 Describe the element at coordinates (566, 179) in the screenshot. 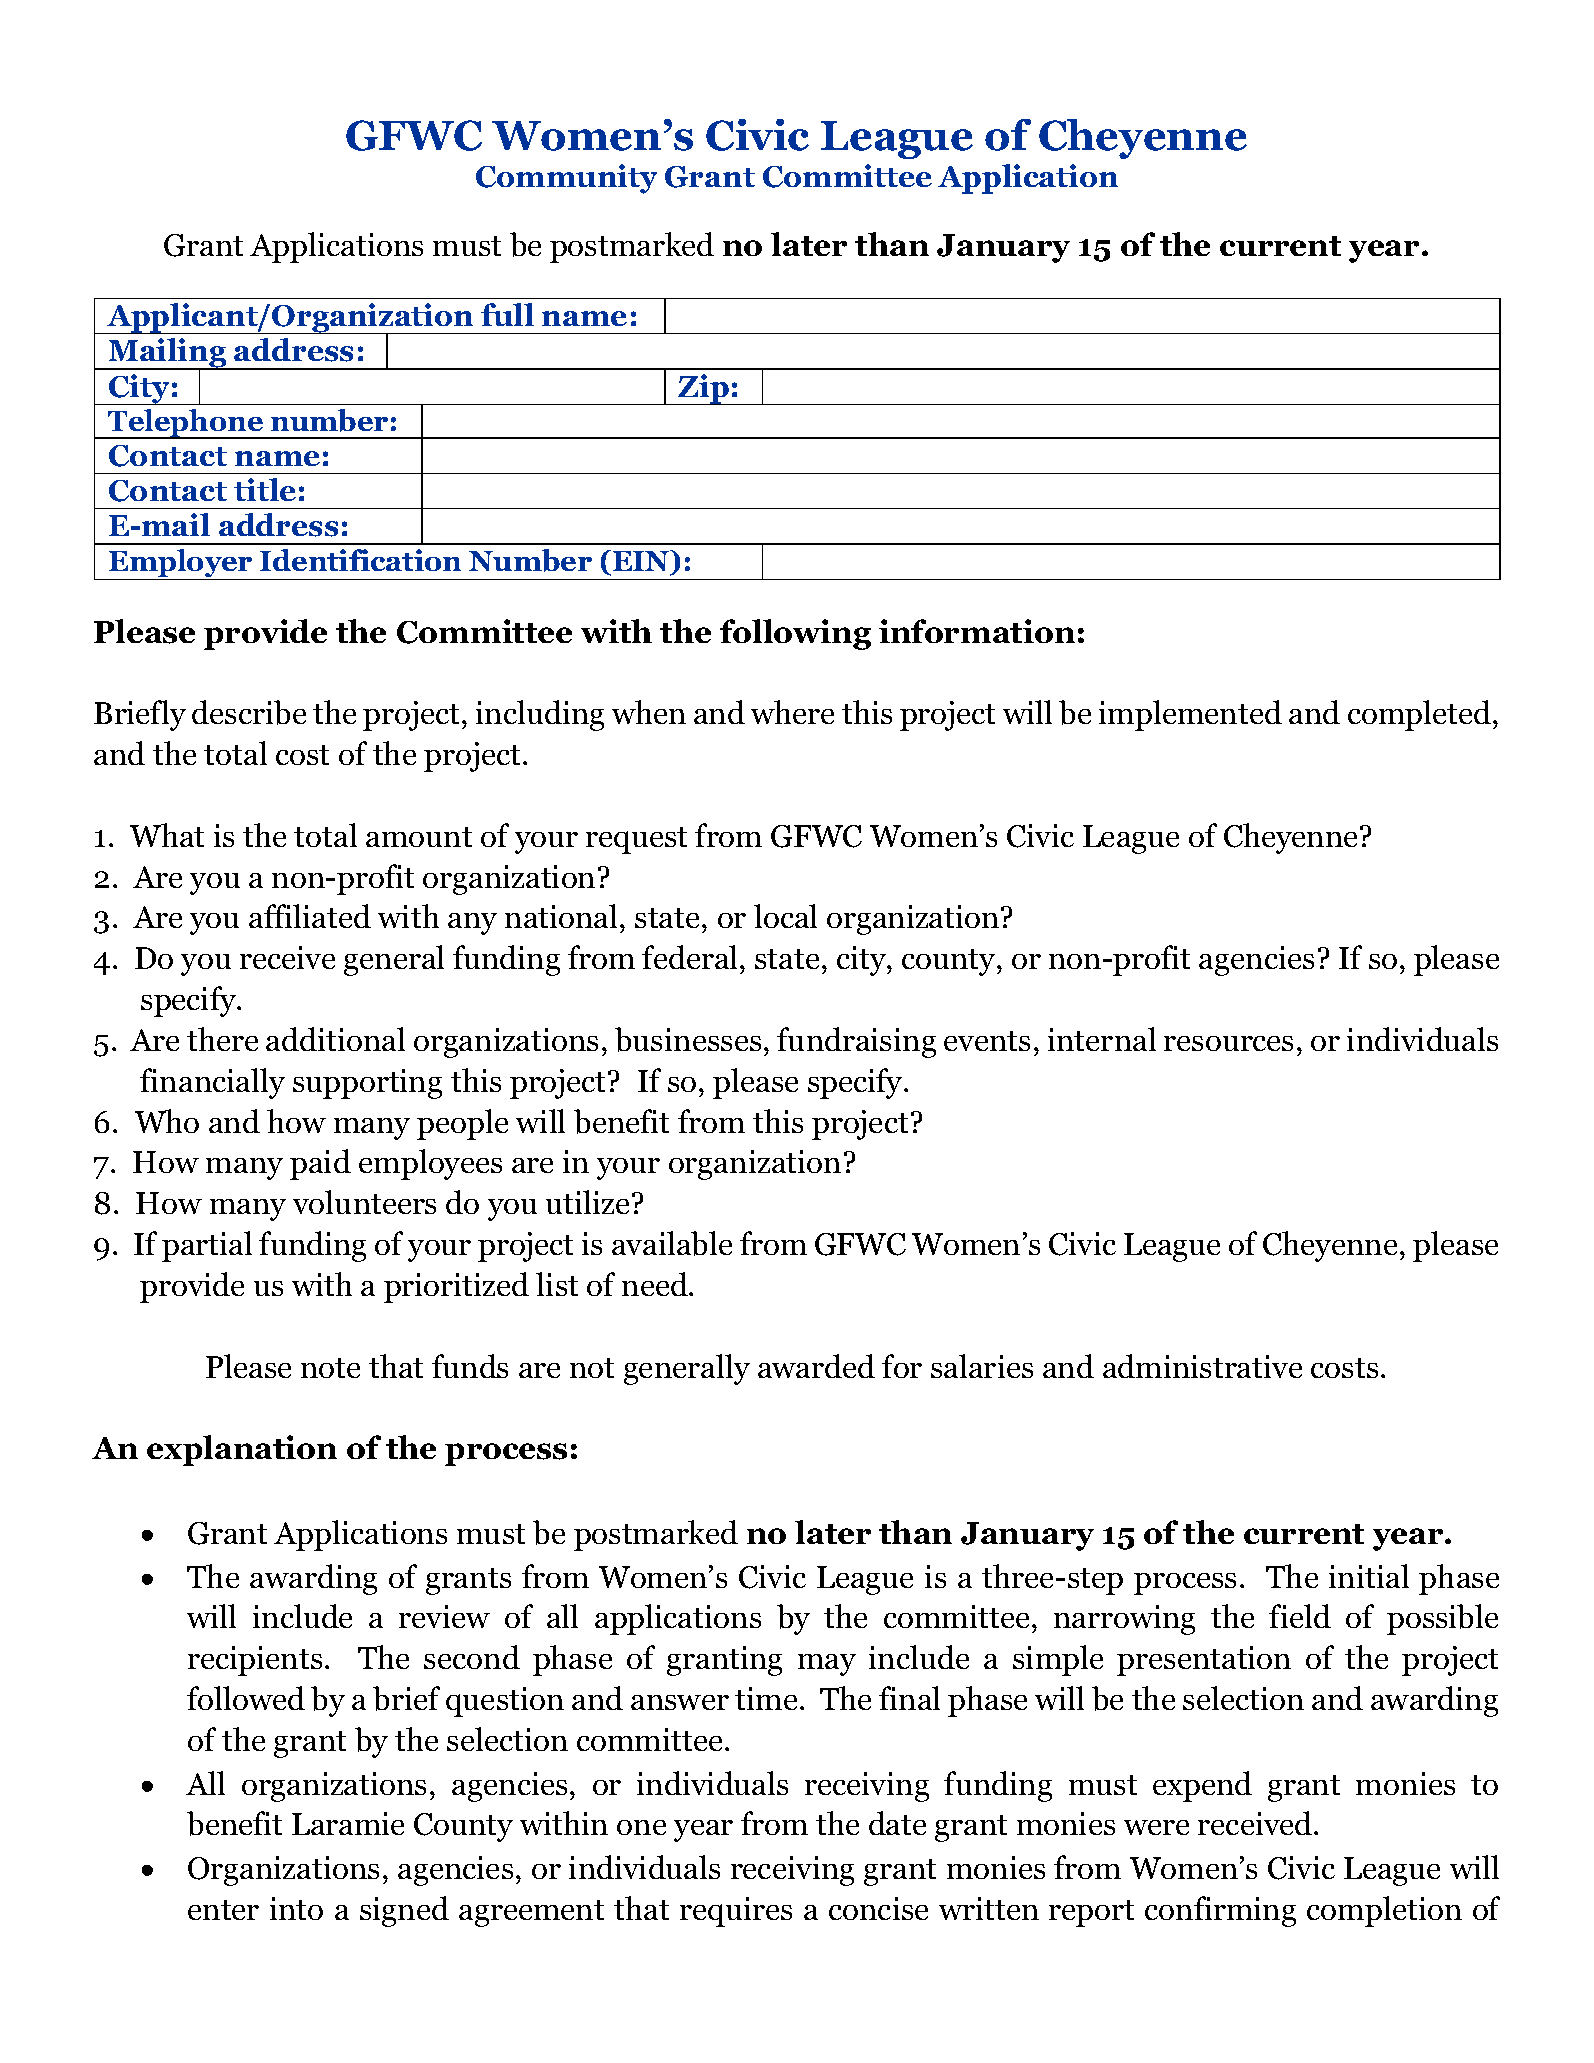

I see `Community` at that location.
